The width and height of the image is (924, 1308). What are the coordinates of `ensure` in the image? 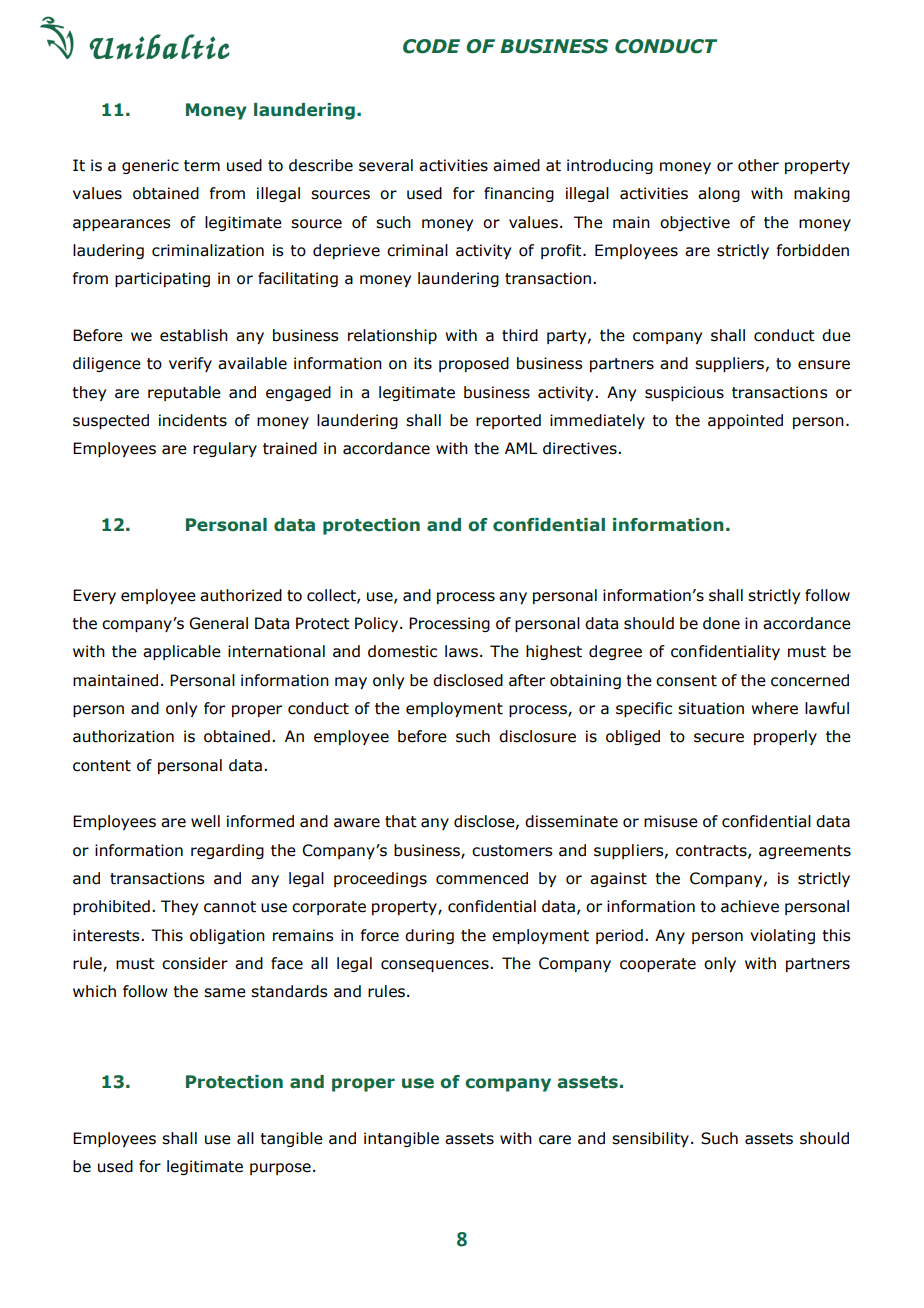 It's located at (824, 365).
